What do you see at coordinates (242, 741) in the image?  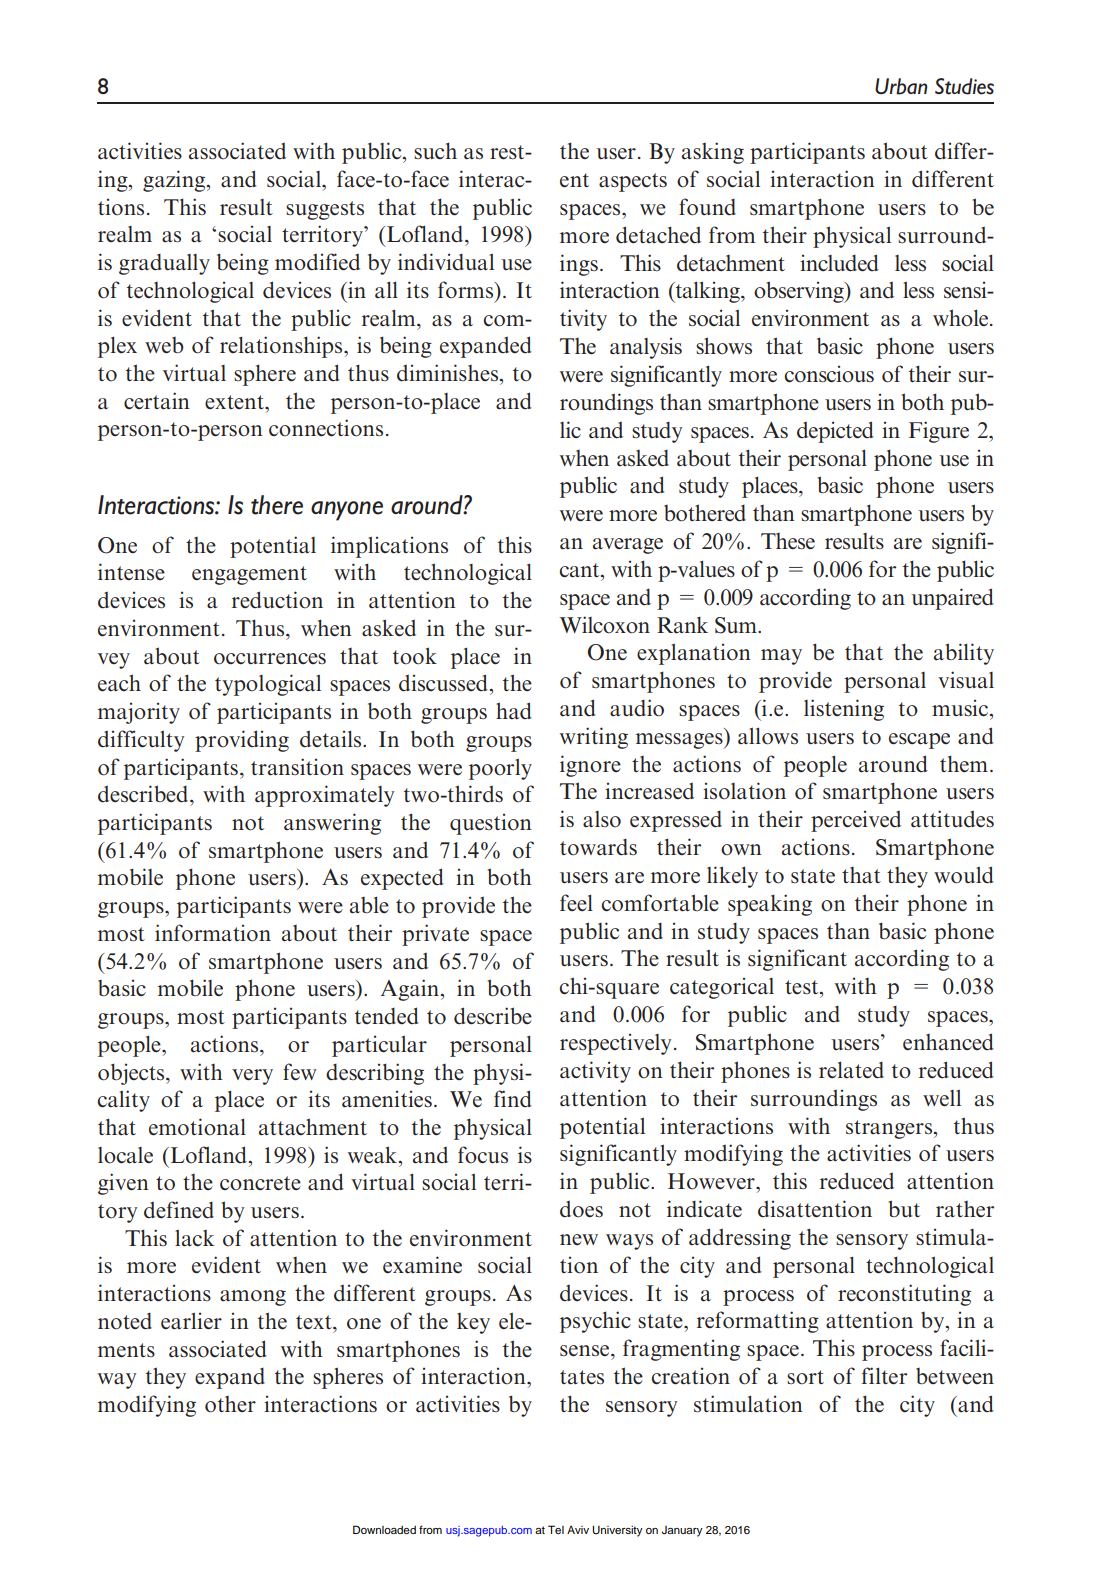 I see `providing` at bounding box center [242, 741].
